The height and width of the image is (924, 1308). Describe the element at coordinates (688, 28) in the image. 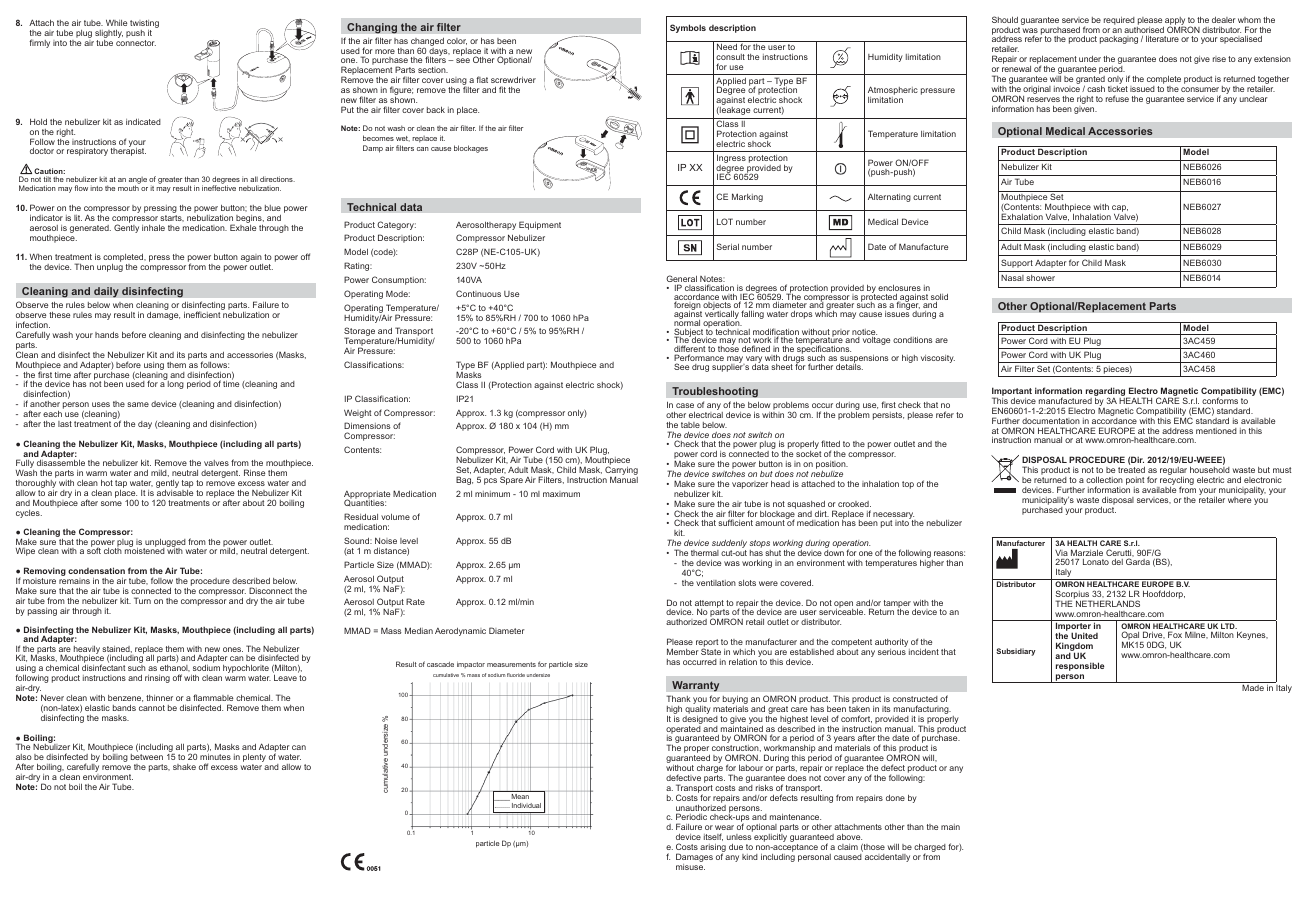

I see `Symbols` at that location.
